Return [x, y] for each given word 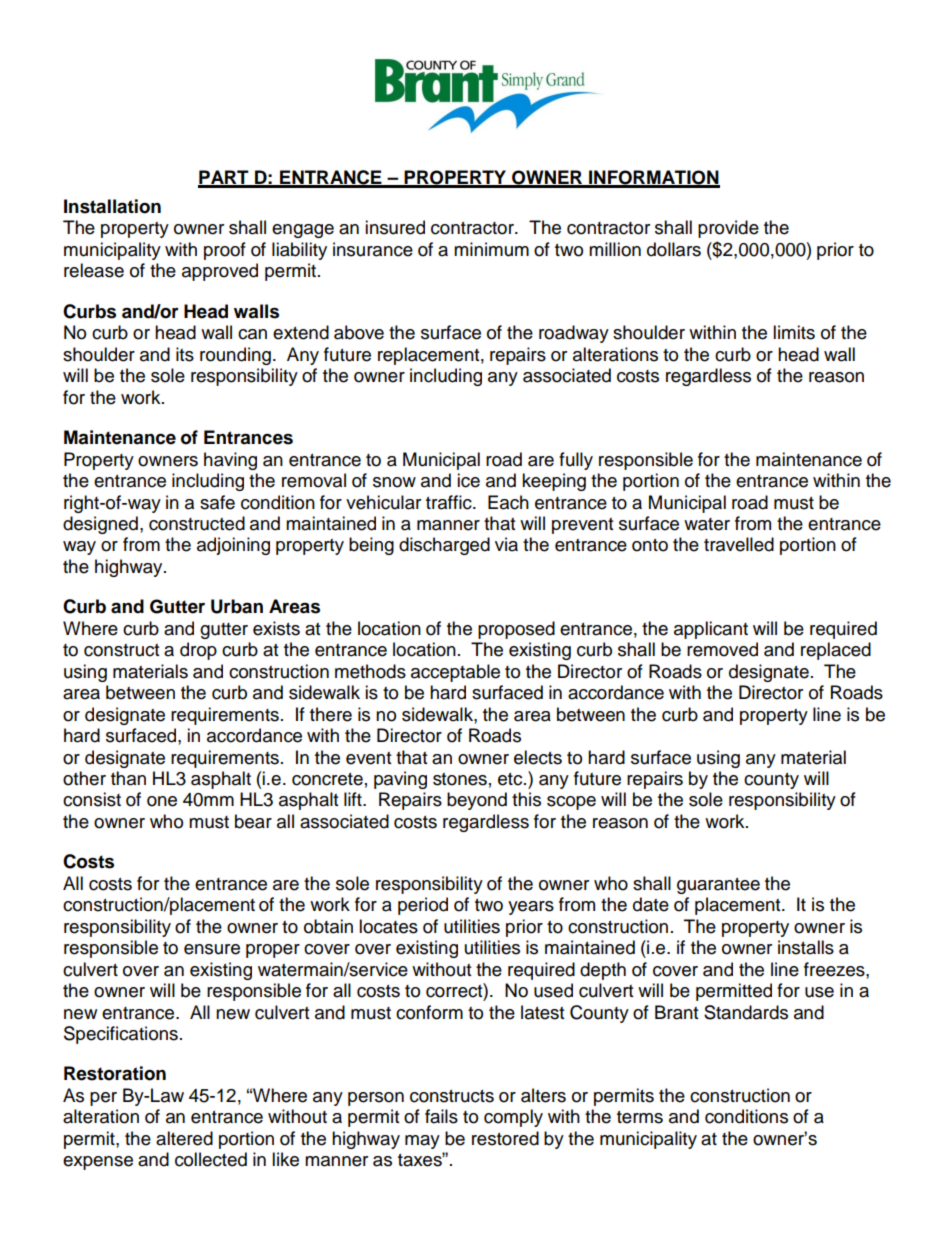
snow [394, 482]
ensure [212, 949]
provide [728, 229]
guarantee [718, 886]
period [423, 906]
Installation [112, 206]
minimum [491, 249]
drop [198, 651]
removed [722, 649]
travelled [739, 544]
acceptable [455, 673]
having [230, 461]
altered [184, 1138]
